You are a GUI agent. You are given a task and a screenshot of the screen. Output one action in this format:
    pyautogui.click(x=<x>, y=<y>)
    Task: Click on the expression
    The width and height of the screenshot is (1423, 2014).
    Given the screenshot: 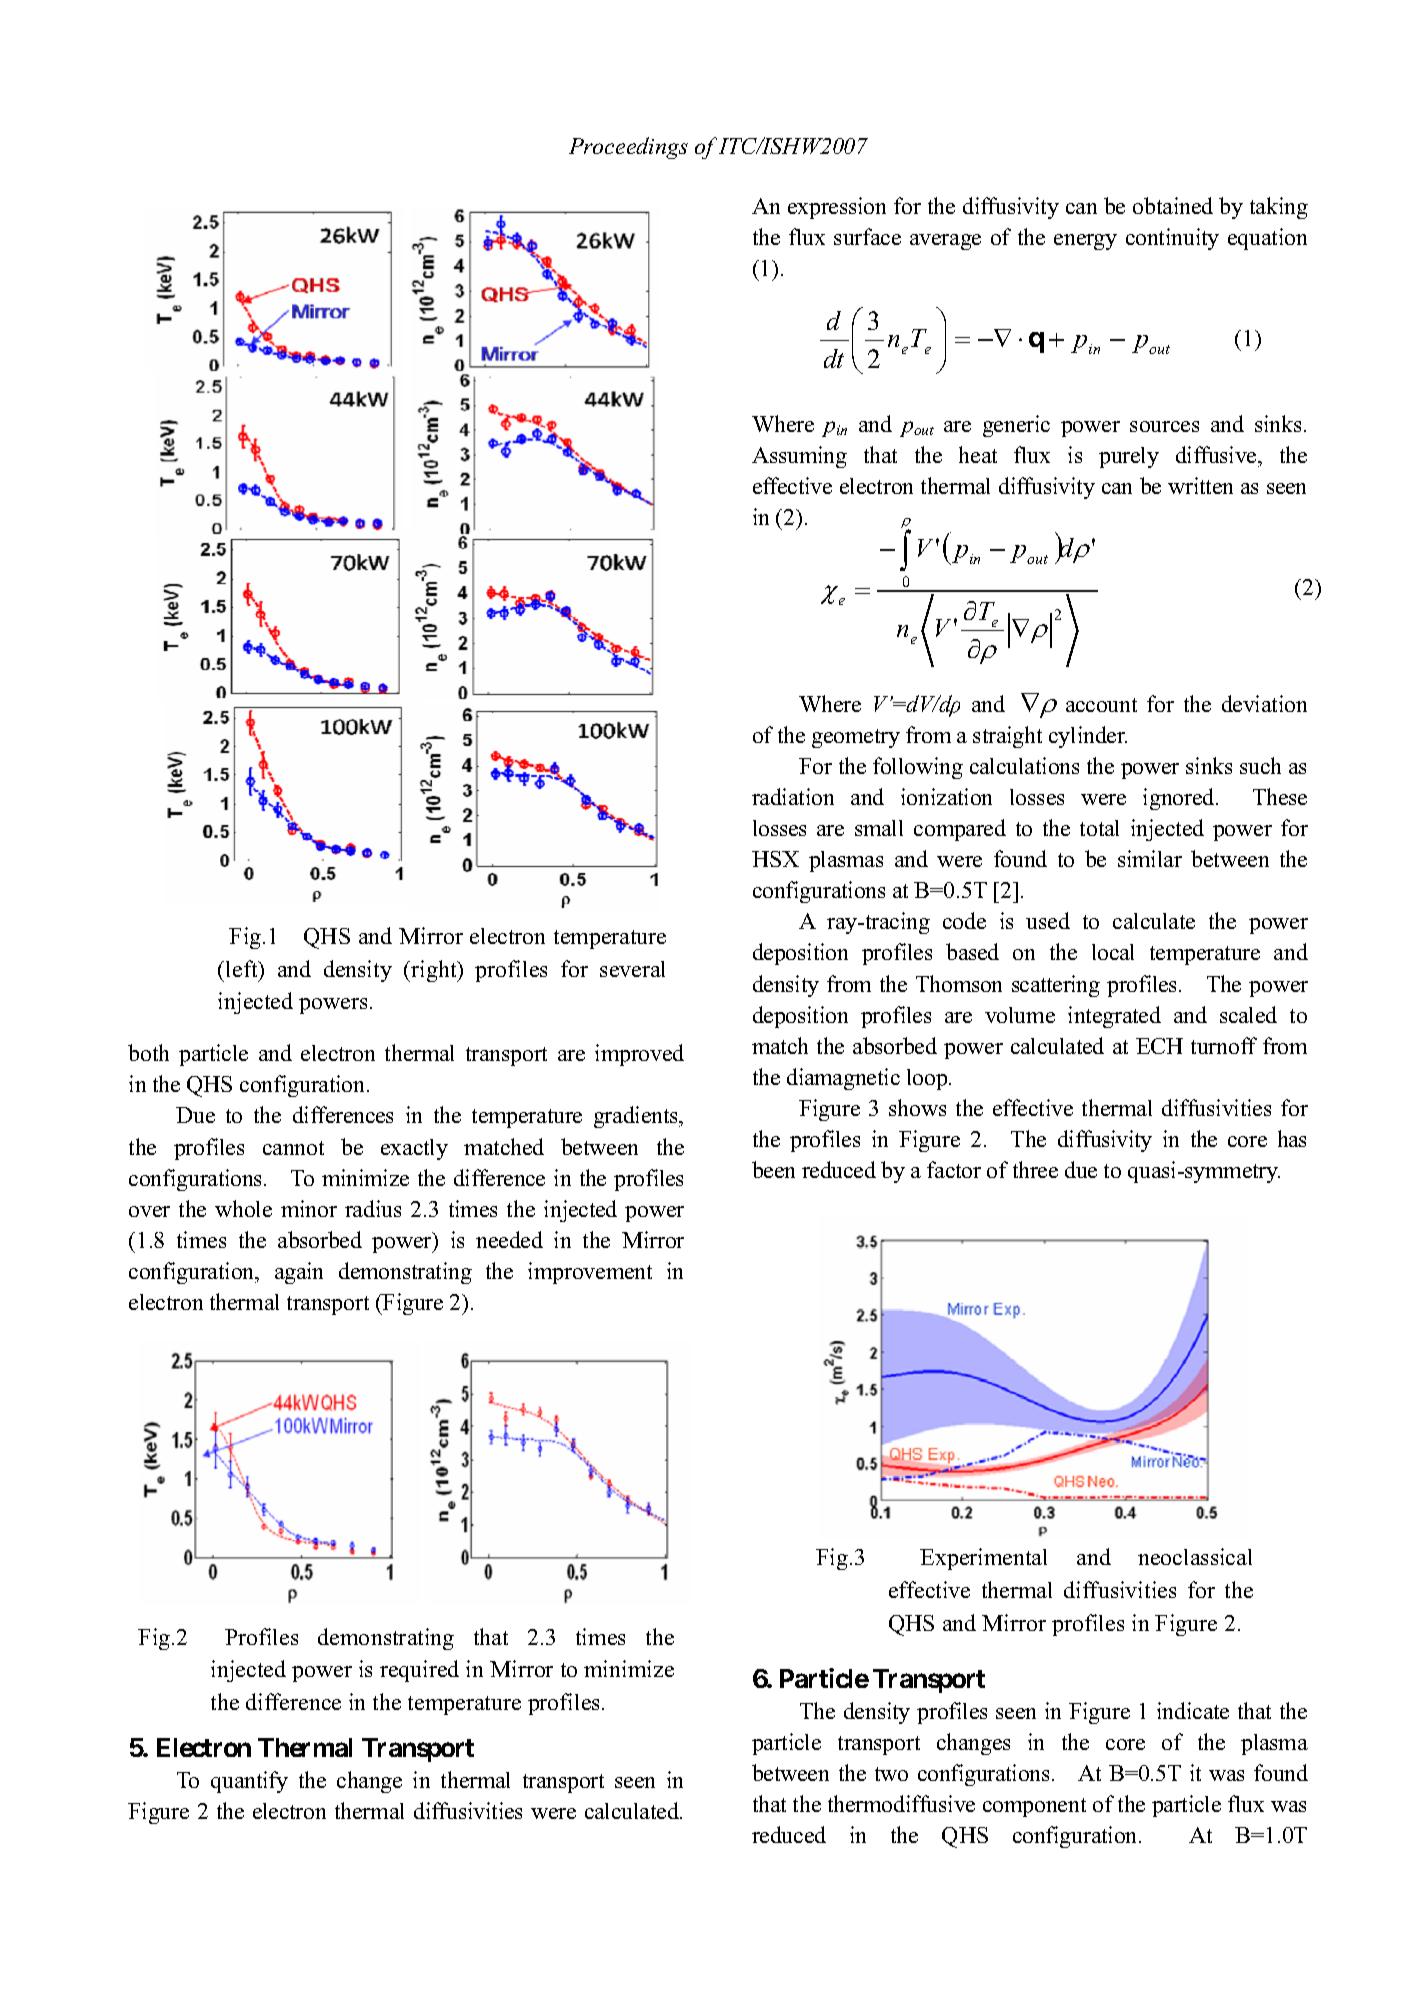 What is the action you would take?
    pyautogui.click(x=837, y=208)
